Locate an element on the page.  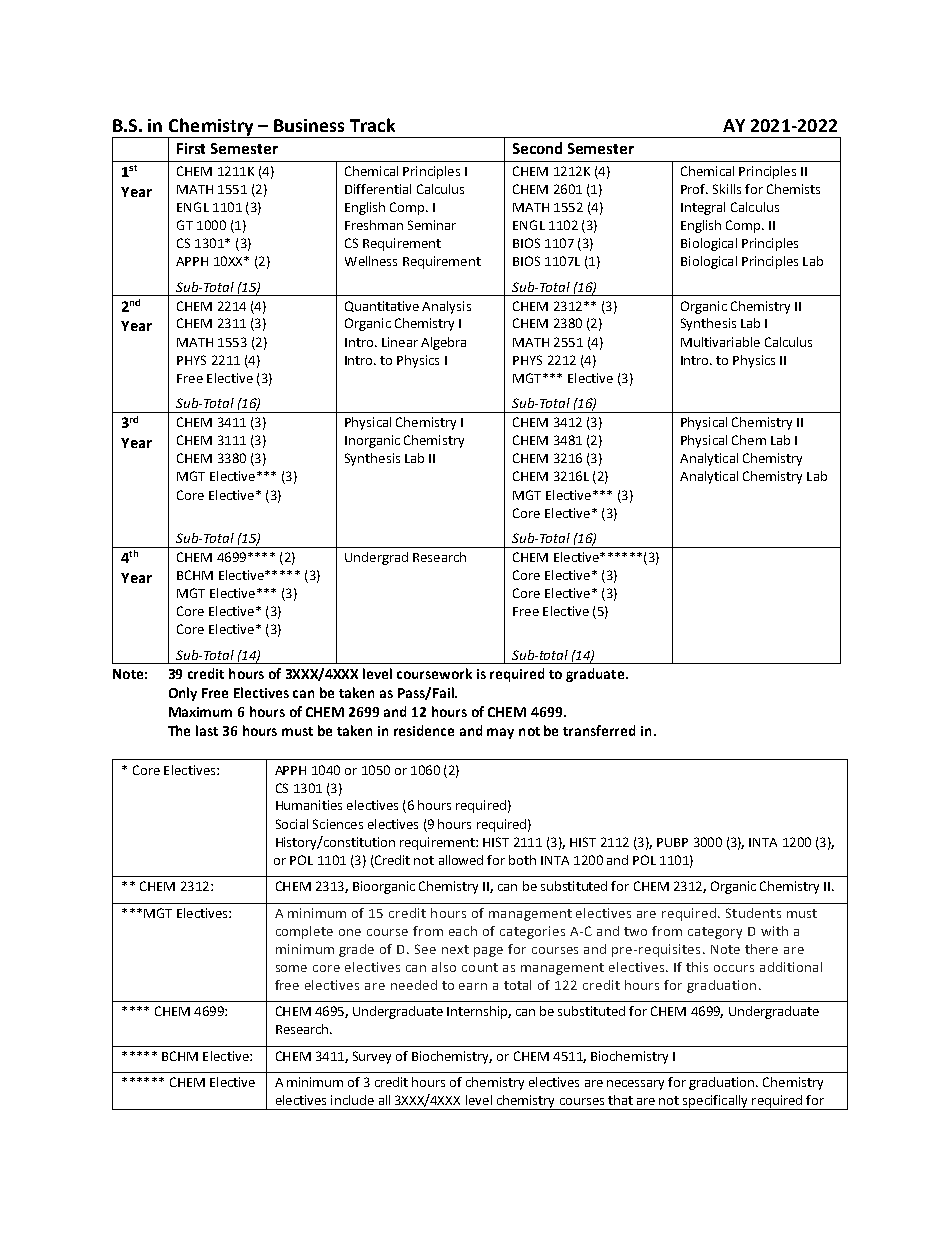
Business is located at coordinates (309, 125).
